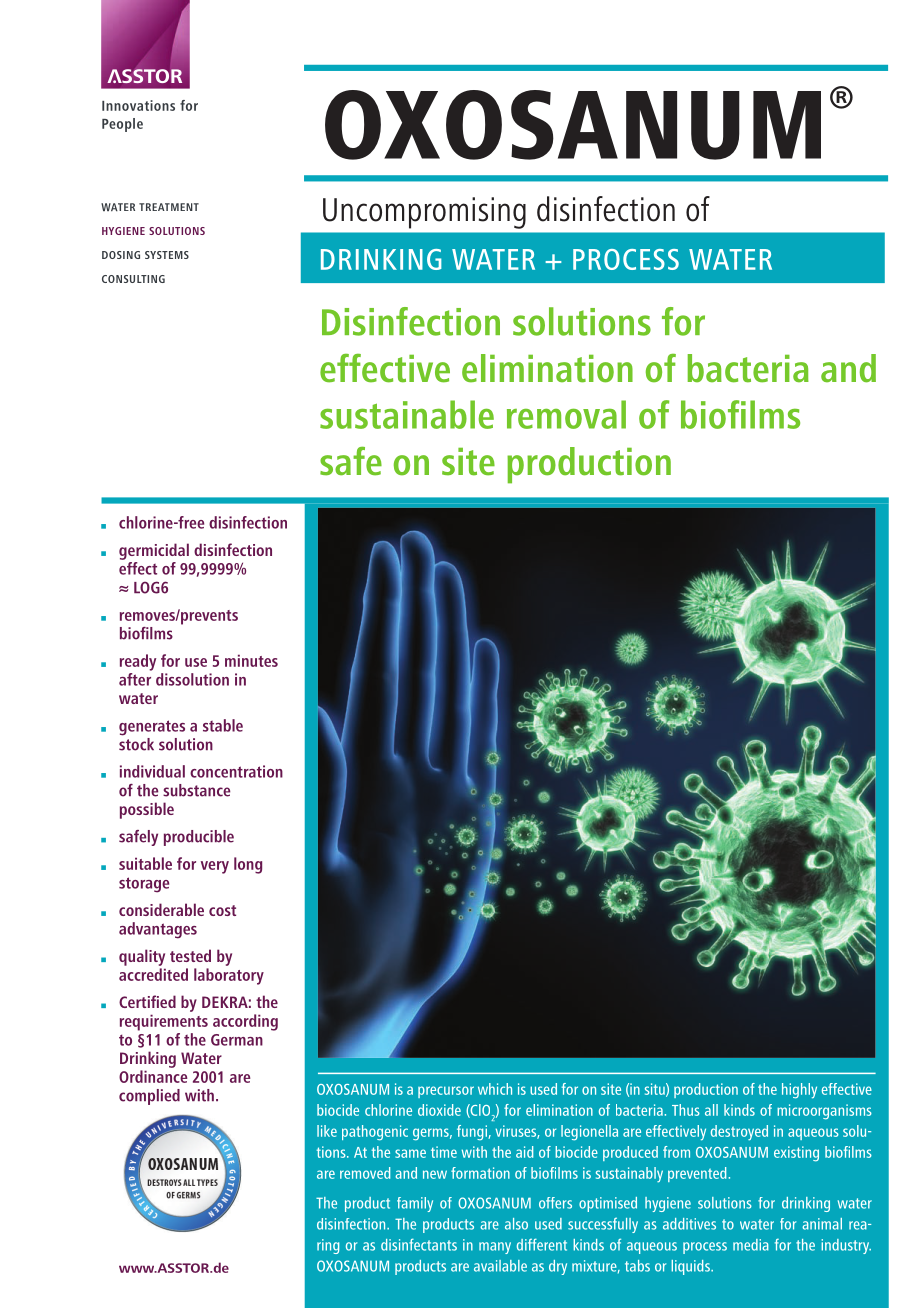 Image resolution: width=924 pixels, height=1308 pixels. I want to click on minutes, so click(251, 660).
